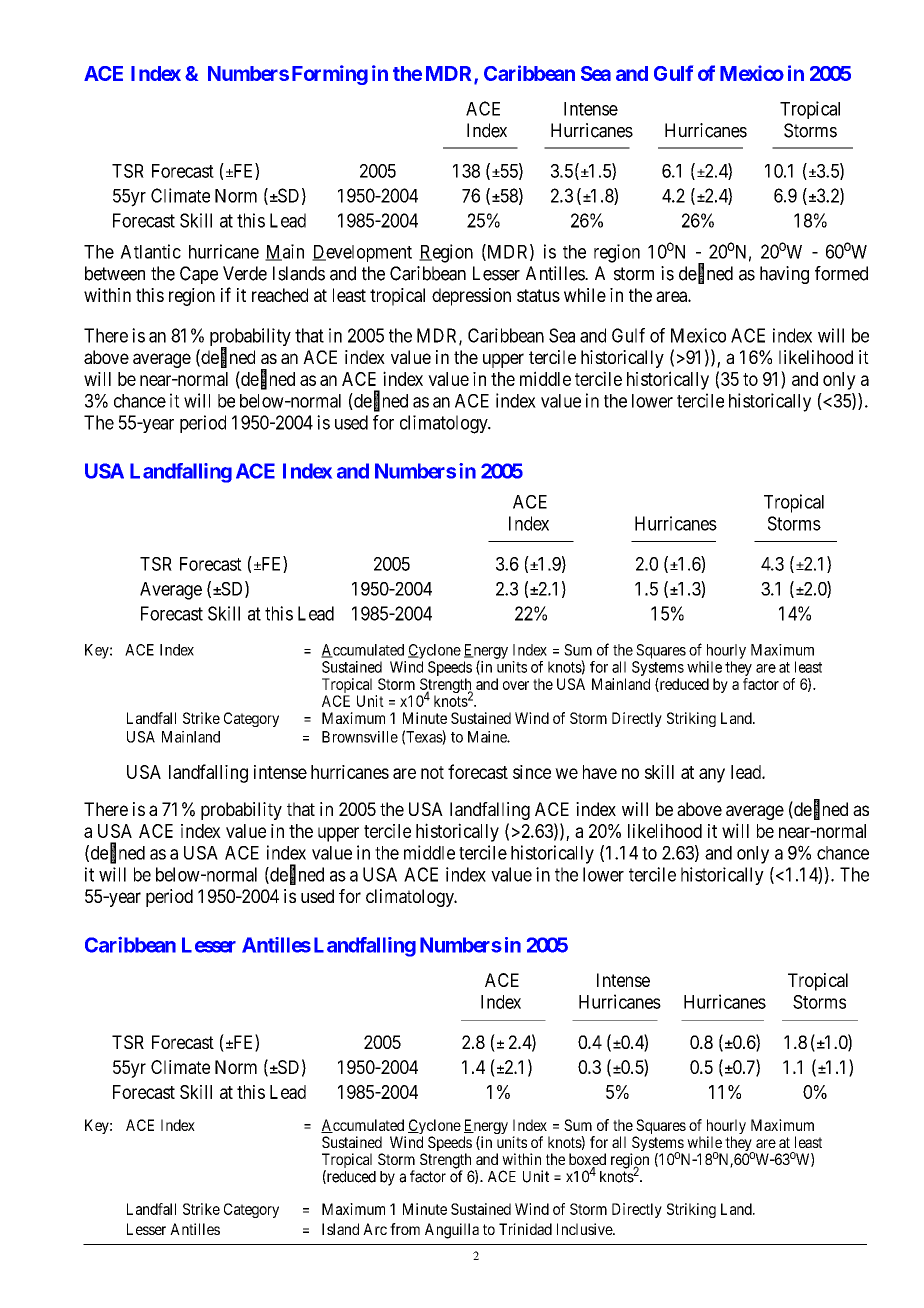  Describe the element at coordinates (375, 1229) in the image. I see `Arc` at that location.
